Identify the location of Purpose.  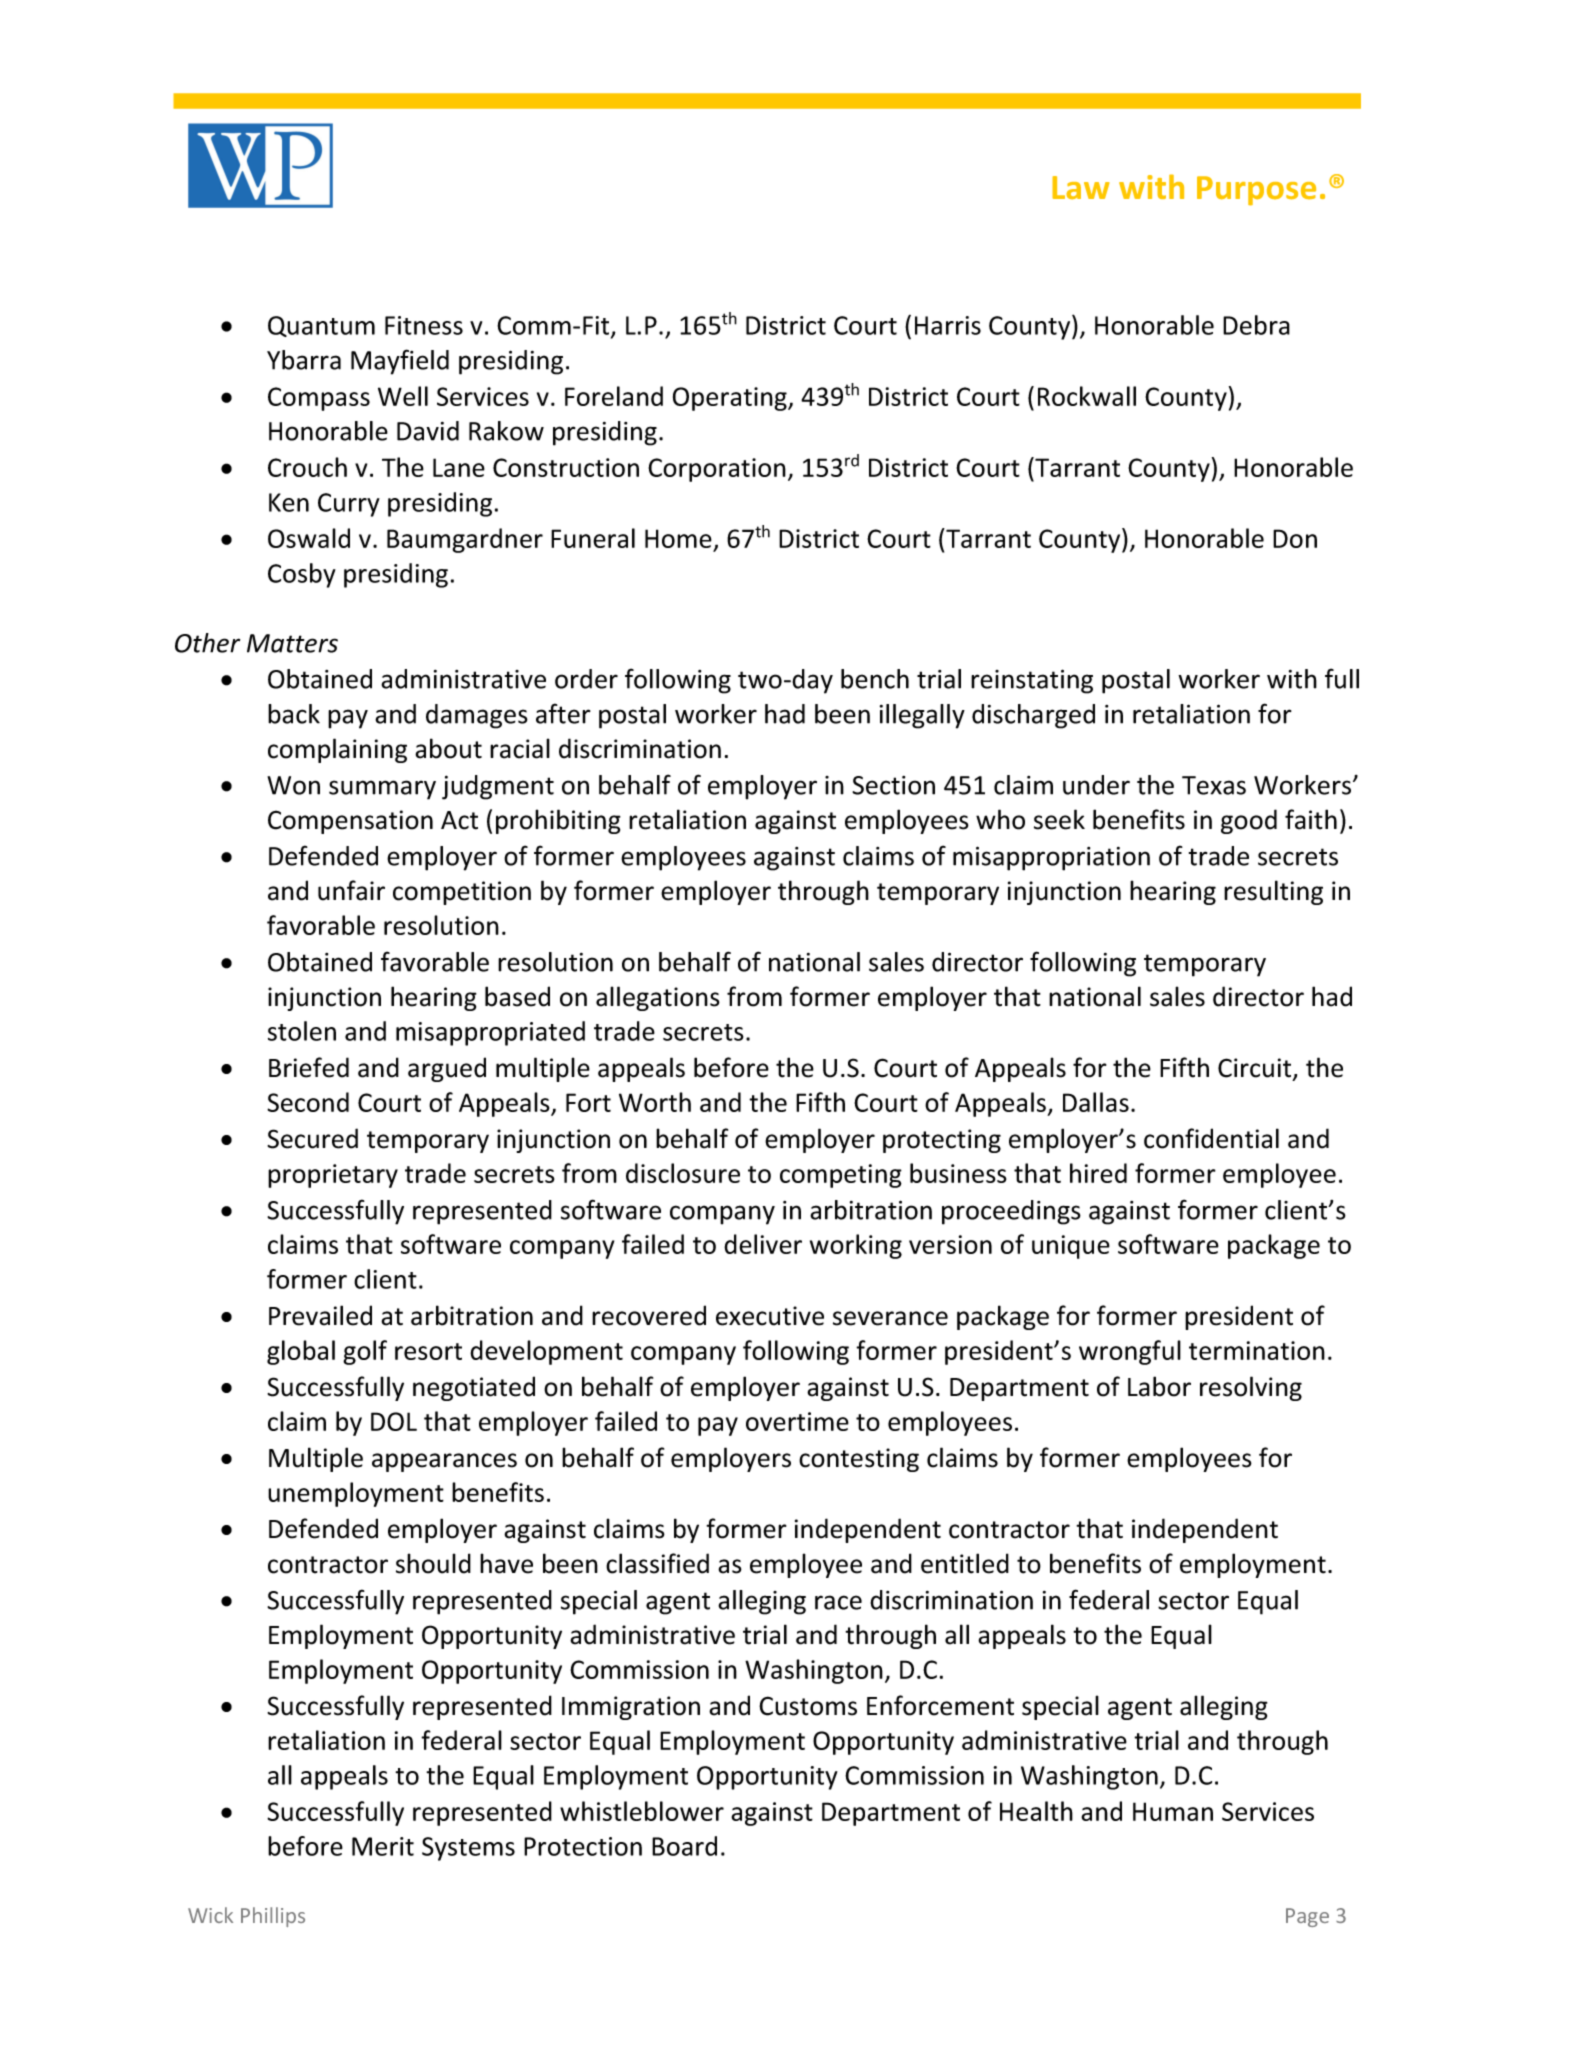
(1256, 191).
